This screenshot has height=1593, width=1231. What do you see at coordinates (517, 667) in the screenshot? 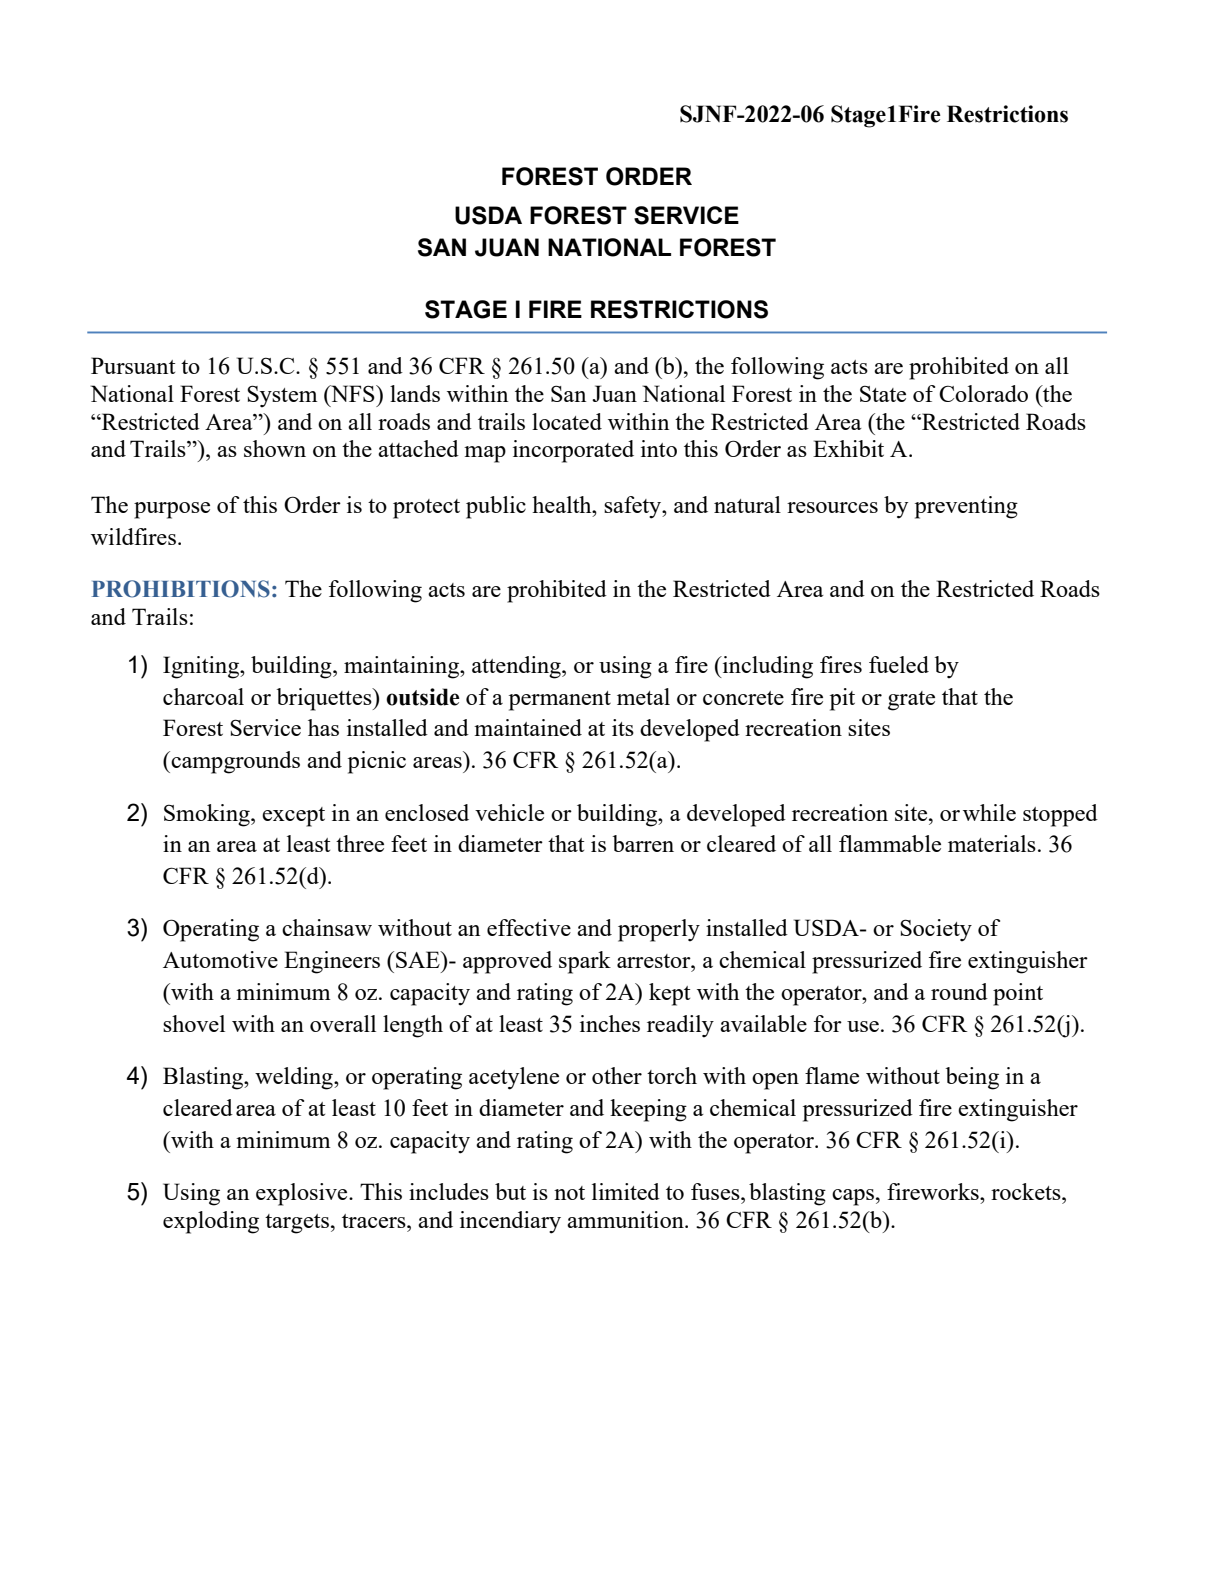
I see `attending` at bounding box center [517, 667].
